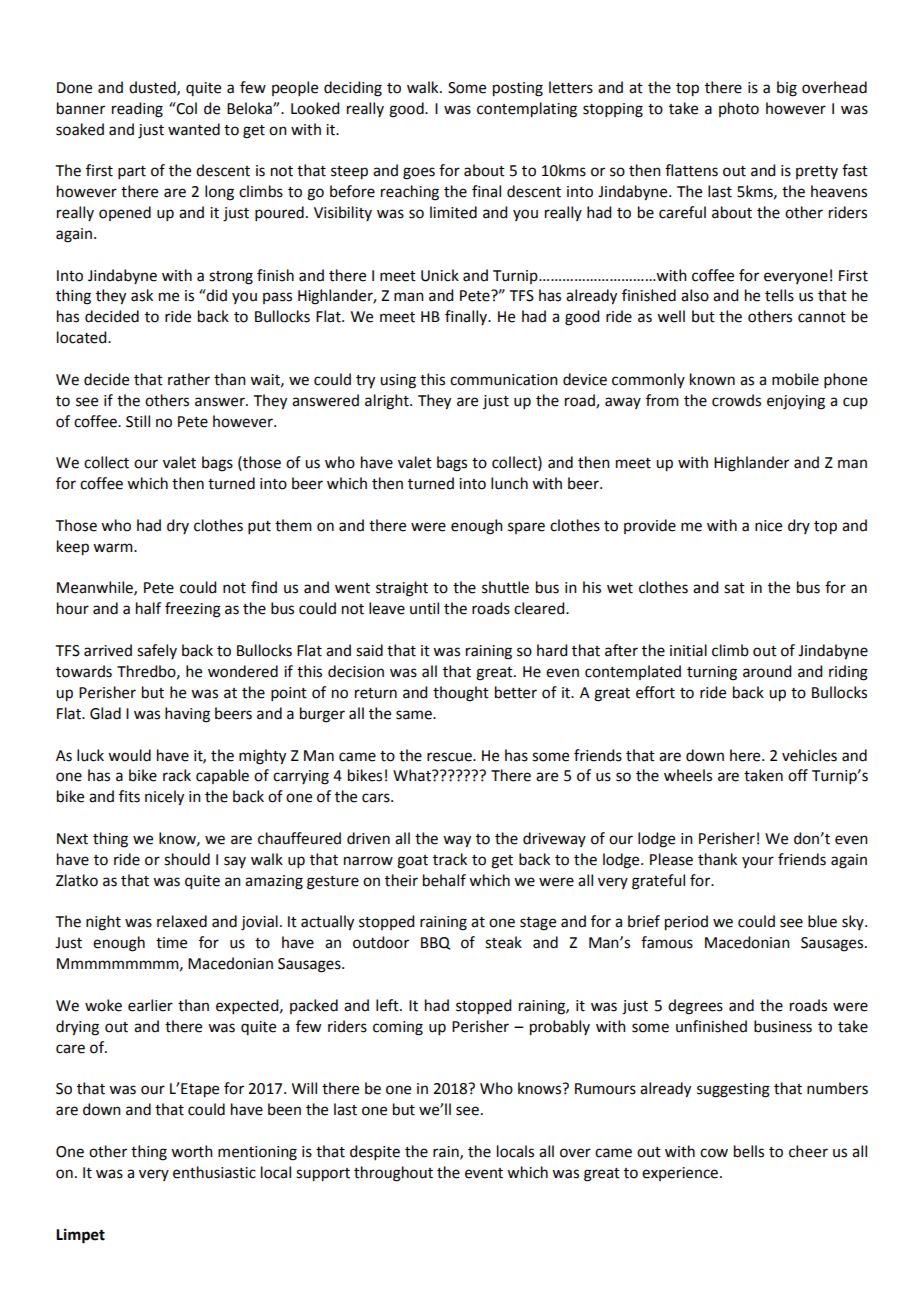 This screenshot has height=1308, width=924. What do you see at coordinates (194, 129) in the screenshot?
I see `wanted` at bounding box center [194, 129].
